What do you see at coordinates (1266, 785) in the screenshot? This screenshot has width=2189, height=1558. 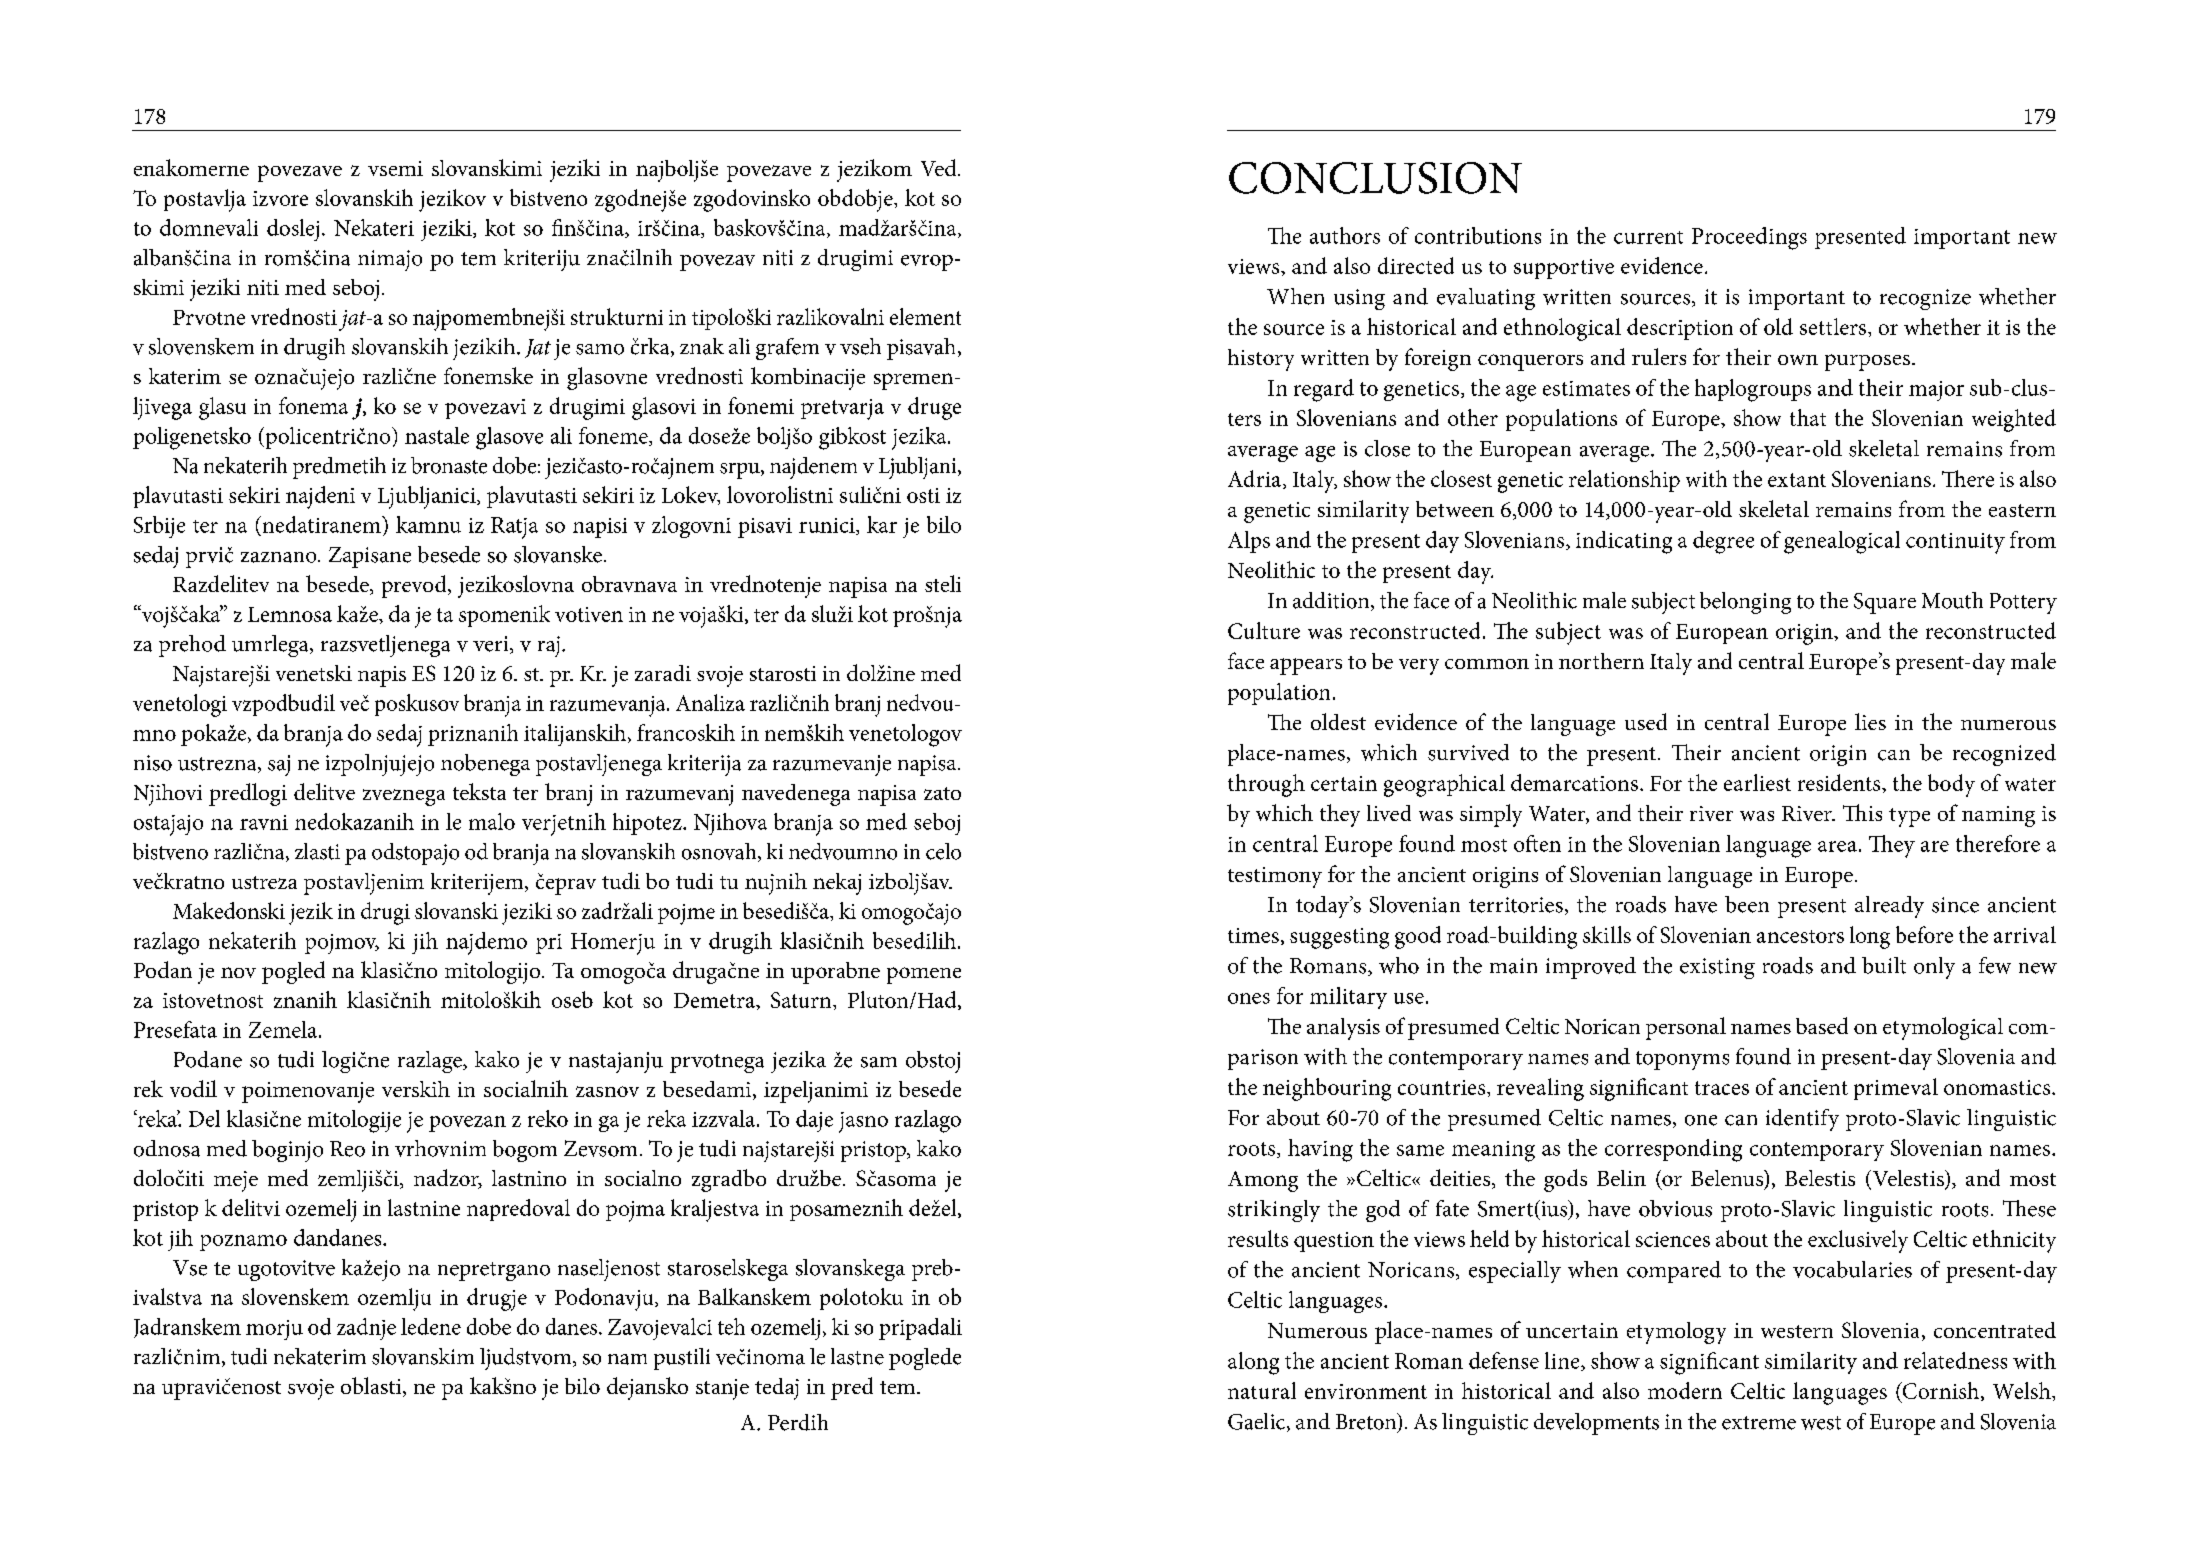 I see `through` at bounding box center [1266, 785].
